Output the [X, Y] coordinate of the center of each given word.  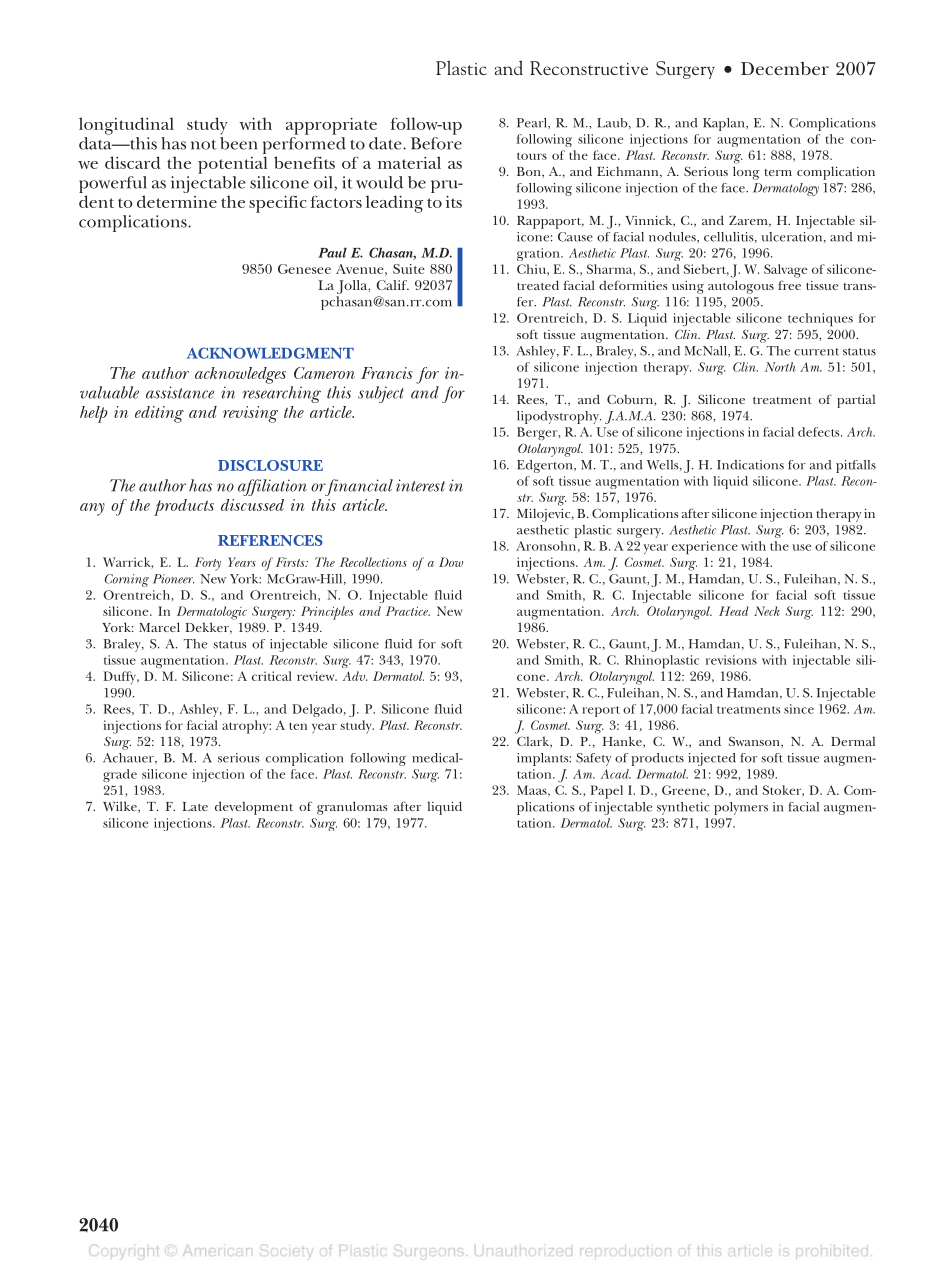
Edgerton [546, 466]
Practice [408, 611]
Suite [409, 269]
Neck [767, 611]
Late [195, 806]
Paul [332, 252]
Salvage [785, 271]
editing [159, 414]
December [785, 68]
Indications [750, 465]
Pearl [533, 123]
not [204, 145]
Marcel [159, 627]
